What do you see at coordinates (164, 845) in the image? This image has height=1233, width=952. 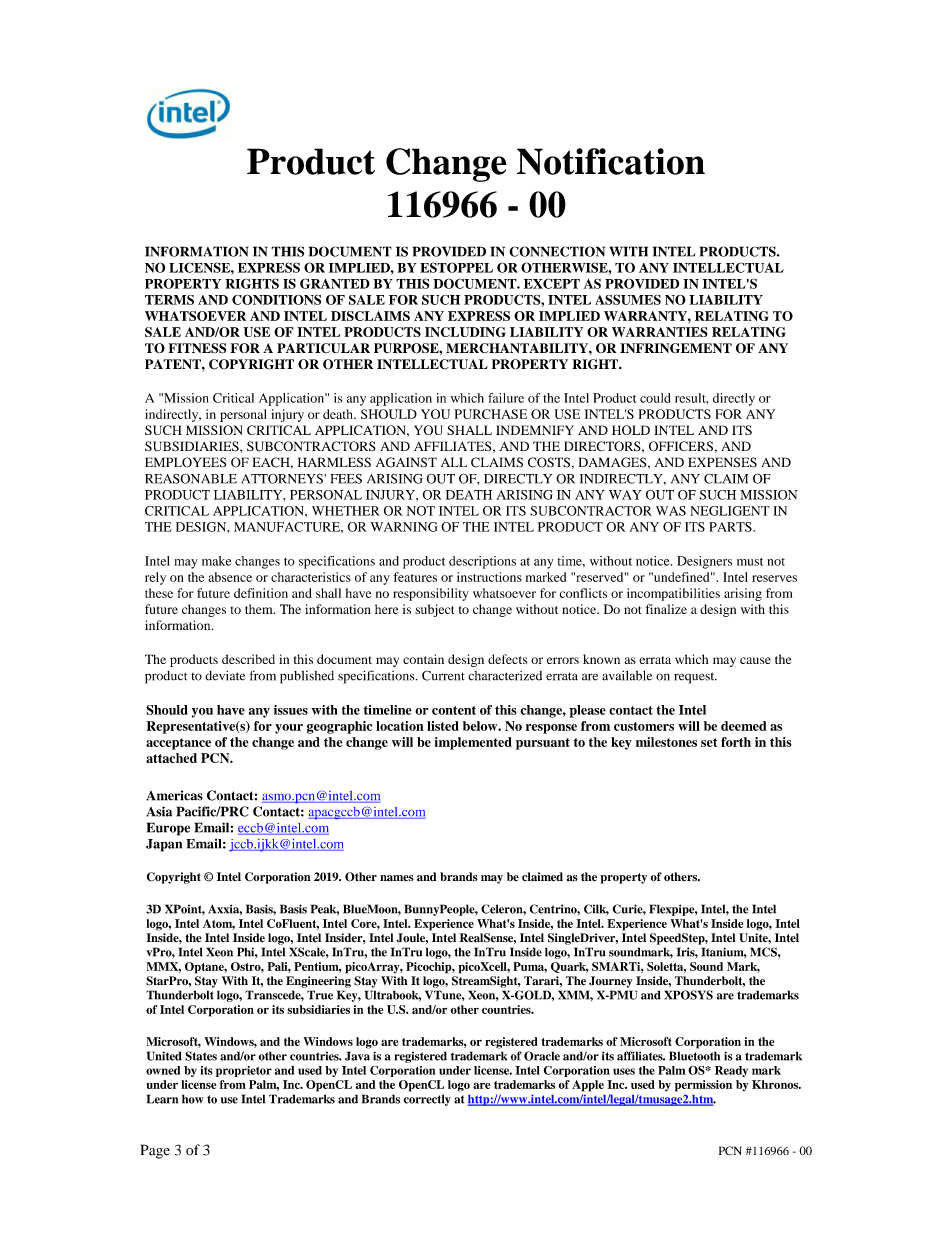 I see `Japan` at bounding box center [164, 845].
